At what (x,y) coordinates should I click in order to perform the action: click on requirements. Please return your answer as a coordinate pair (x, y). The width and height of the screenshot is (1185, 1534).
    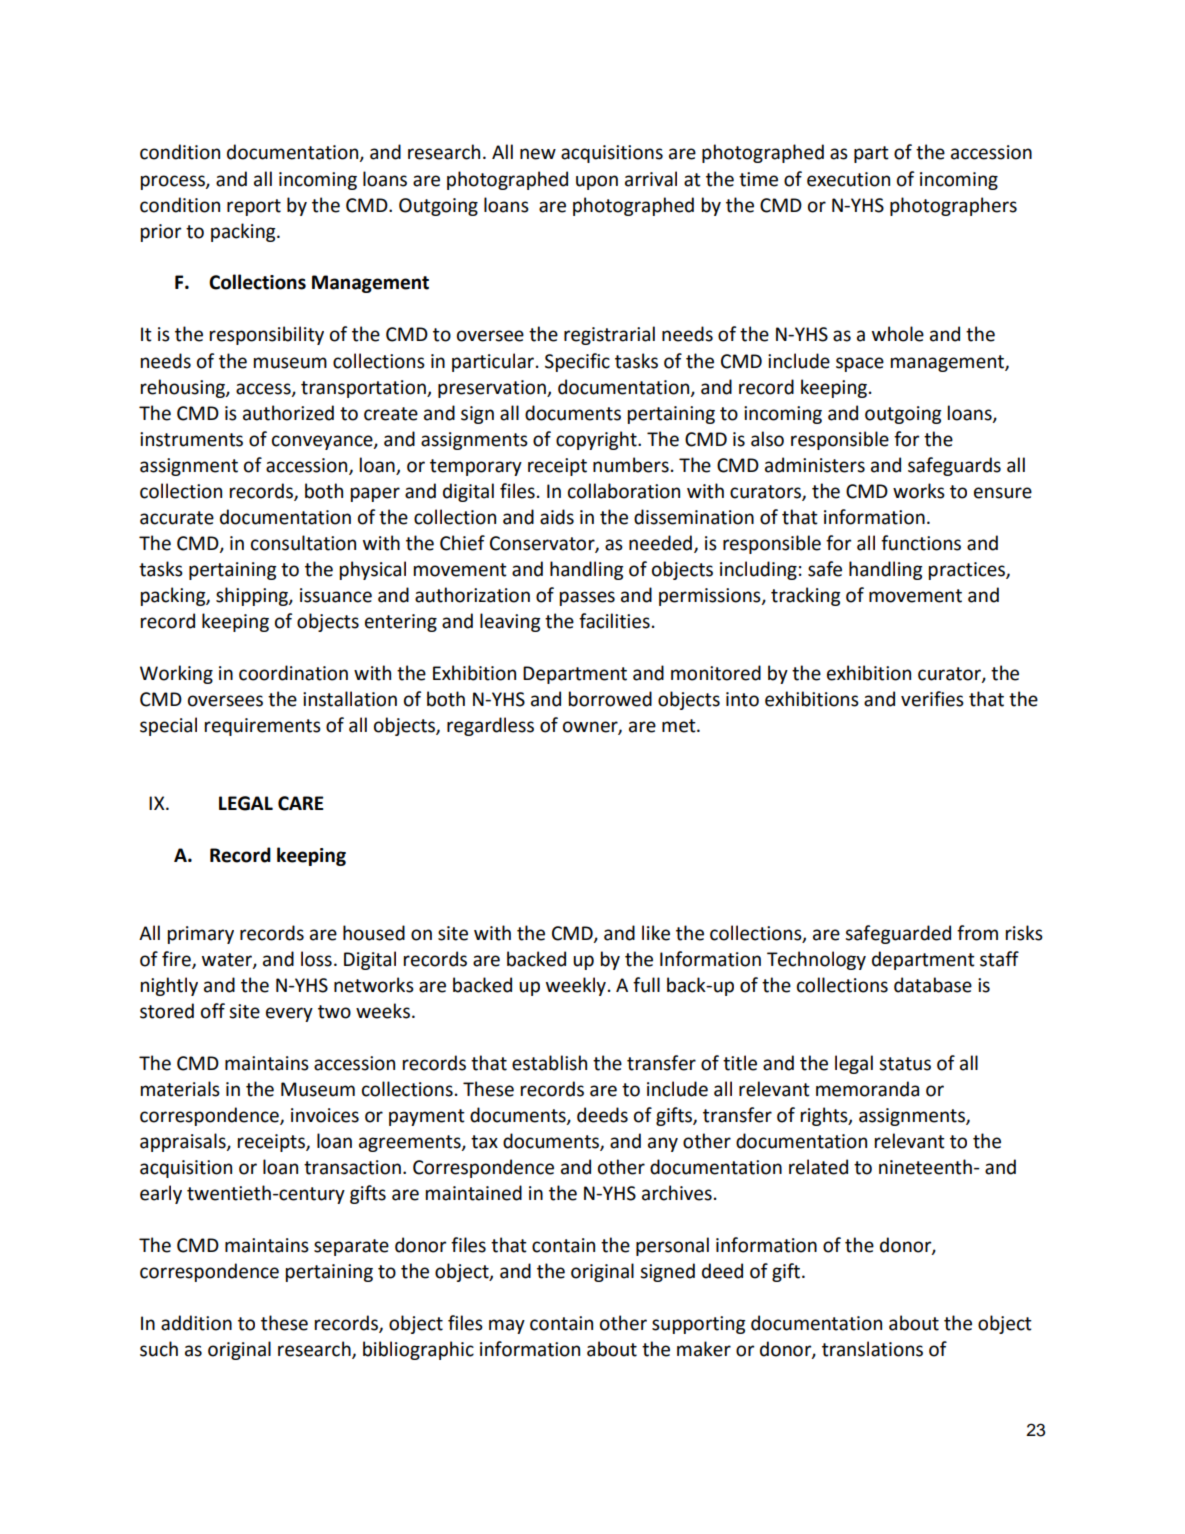
    Looking at the image, I should click on (263, 727).
